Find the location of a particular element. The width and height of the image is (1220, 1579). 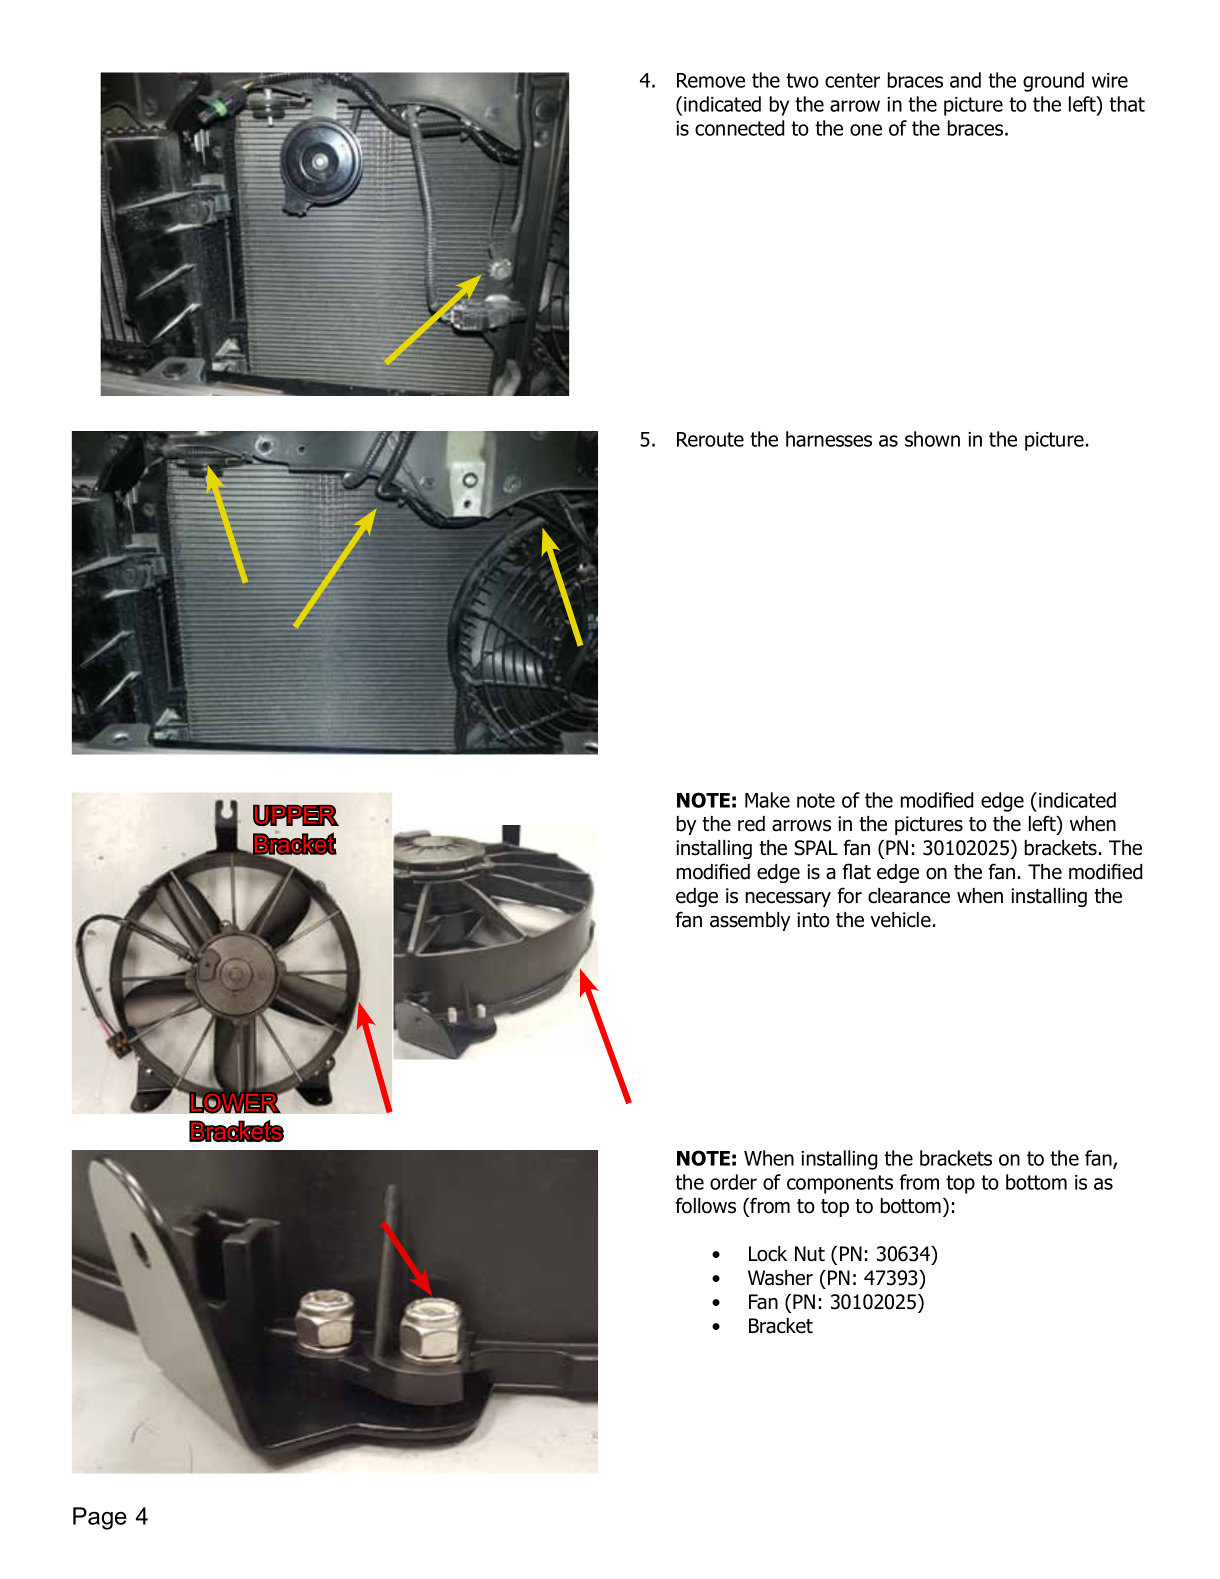

Page is located at coordinates (100, 1518).
